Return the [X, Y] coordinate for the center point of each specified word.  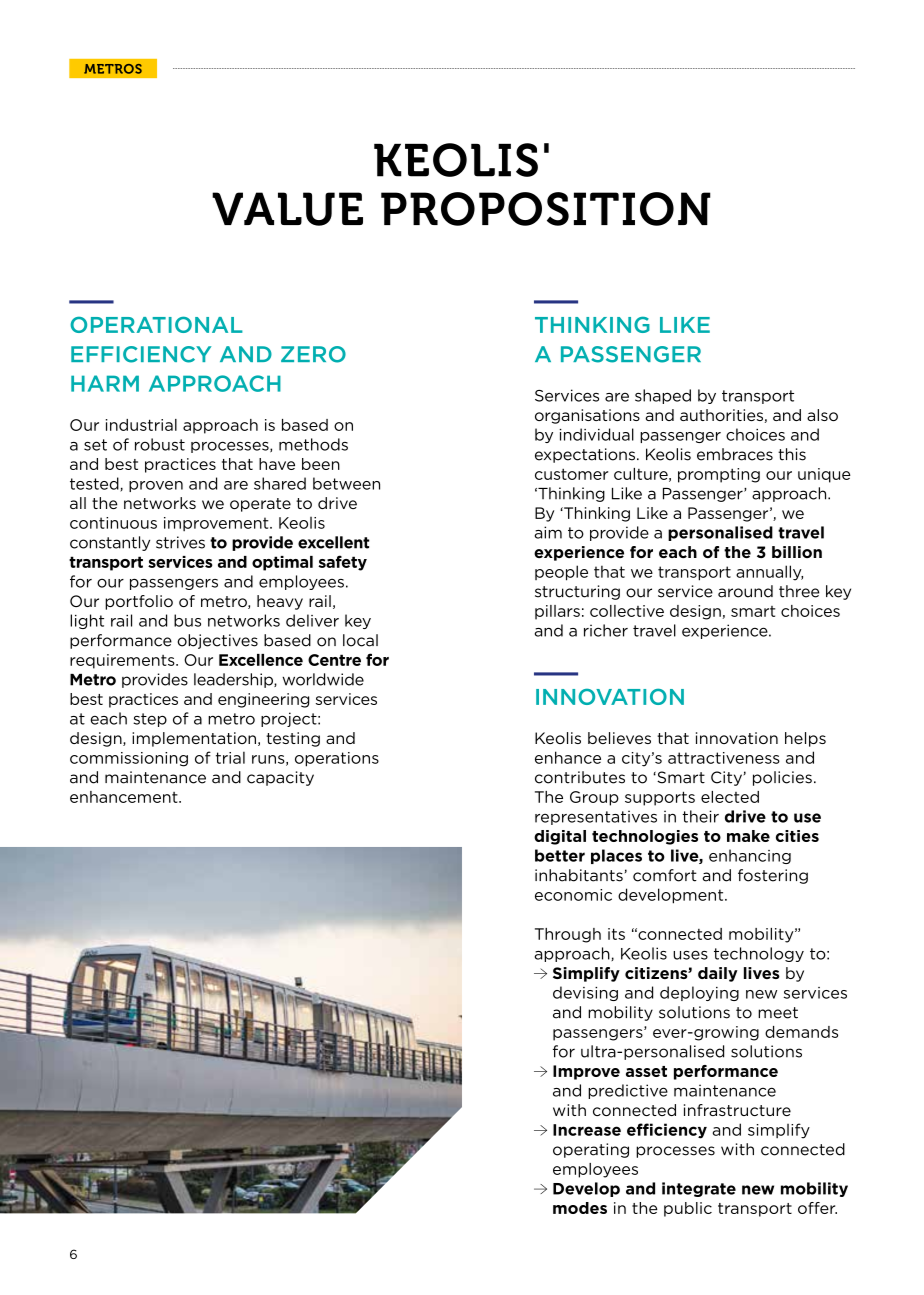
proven [156, 486]
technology [759, 954]
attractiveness [724, 758]
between [346, 483]
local [360, 640]
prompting [719, 475]
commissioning [129, 759]
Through [568, 935]
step [150, 720]
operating [591, 1150]
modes [580, 1208]
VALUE [287, 209]
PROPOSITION [546, 209]
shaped [663, 396]
